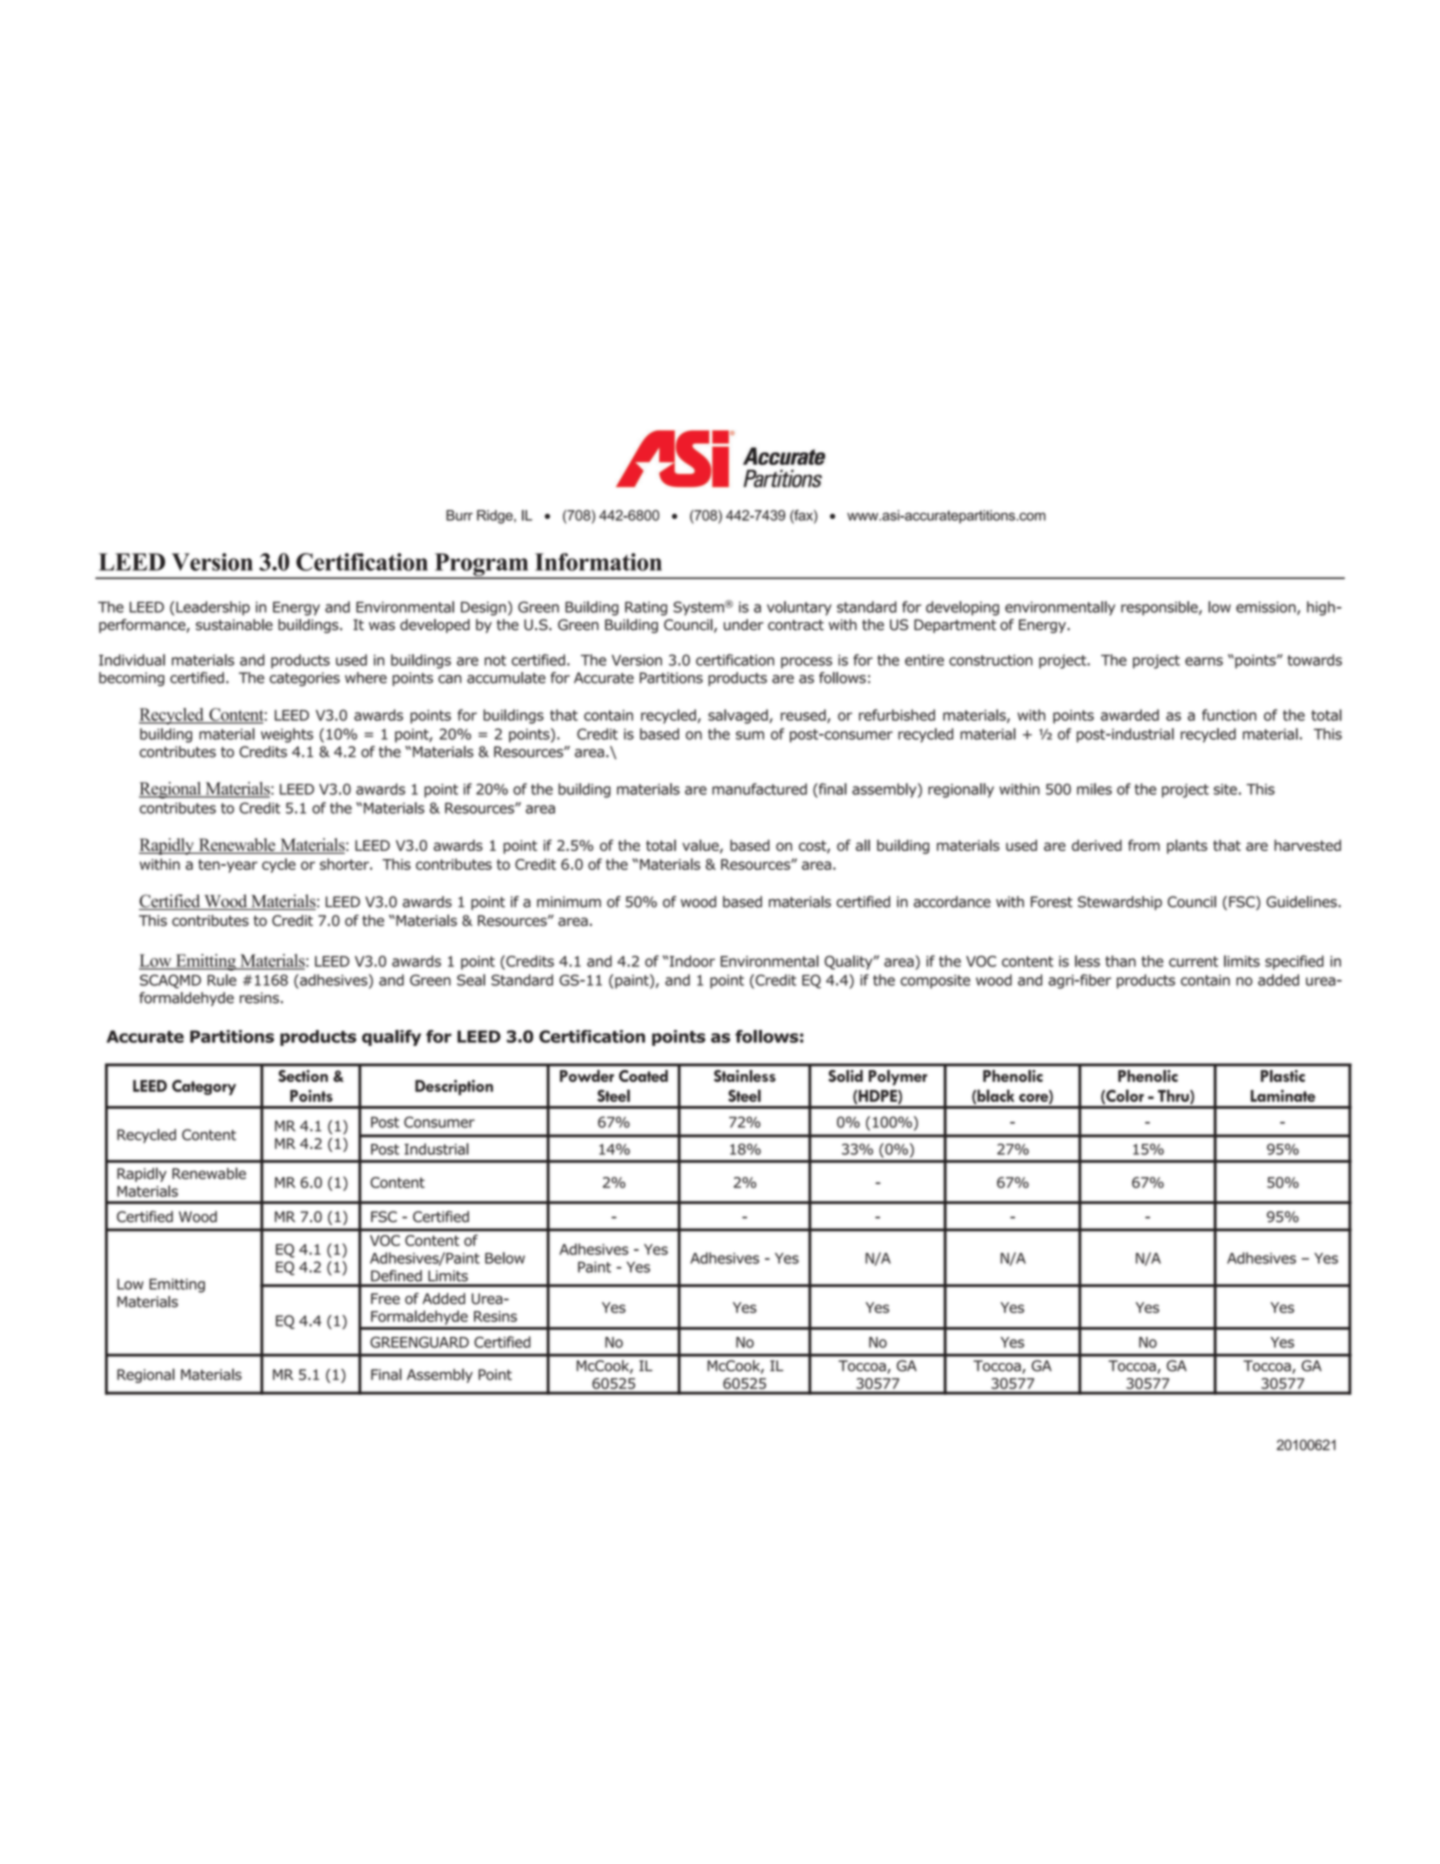 Image resolution: width=1440 pixels, height=1864 pixels. What do you see at coordinates (1193, 961) in the screenshot?
I see `current` at bounding box center [1193, 961].
